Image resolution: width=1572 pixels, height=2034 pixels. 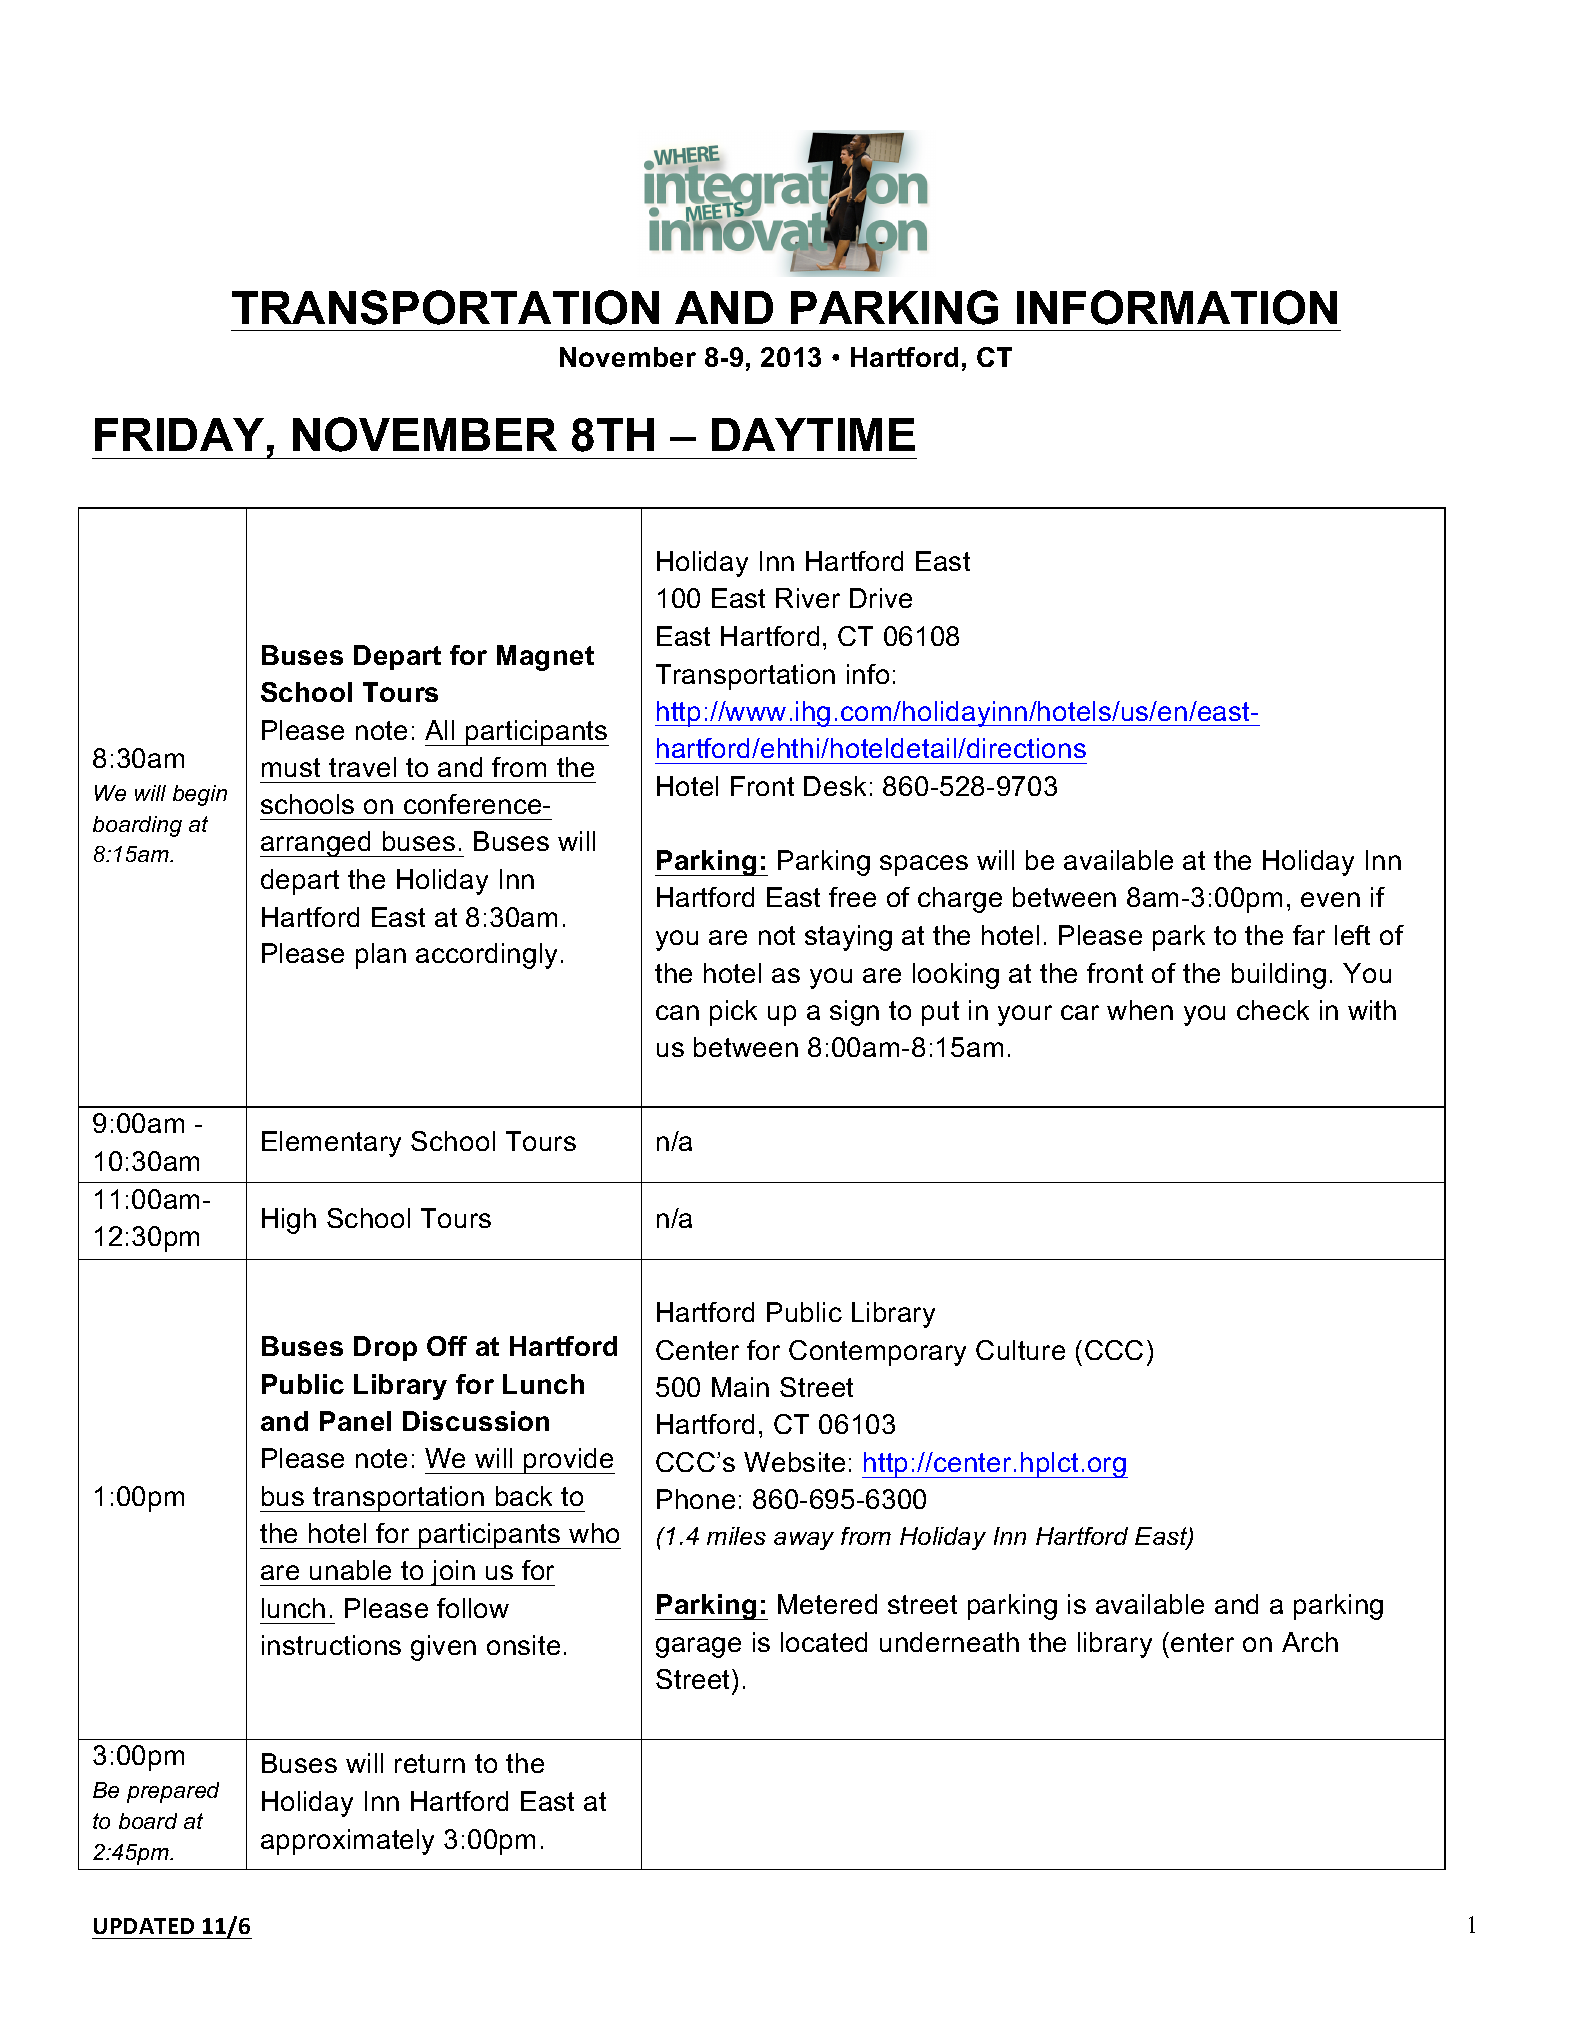 What do you see at coordinates (347, 1842) in the image?
I see `approximately` at bounding box center [347, 1842].
